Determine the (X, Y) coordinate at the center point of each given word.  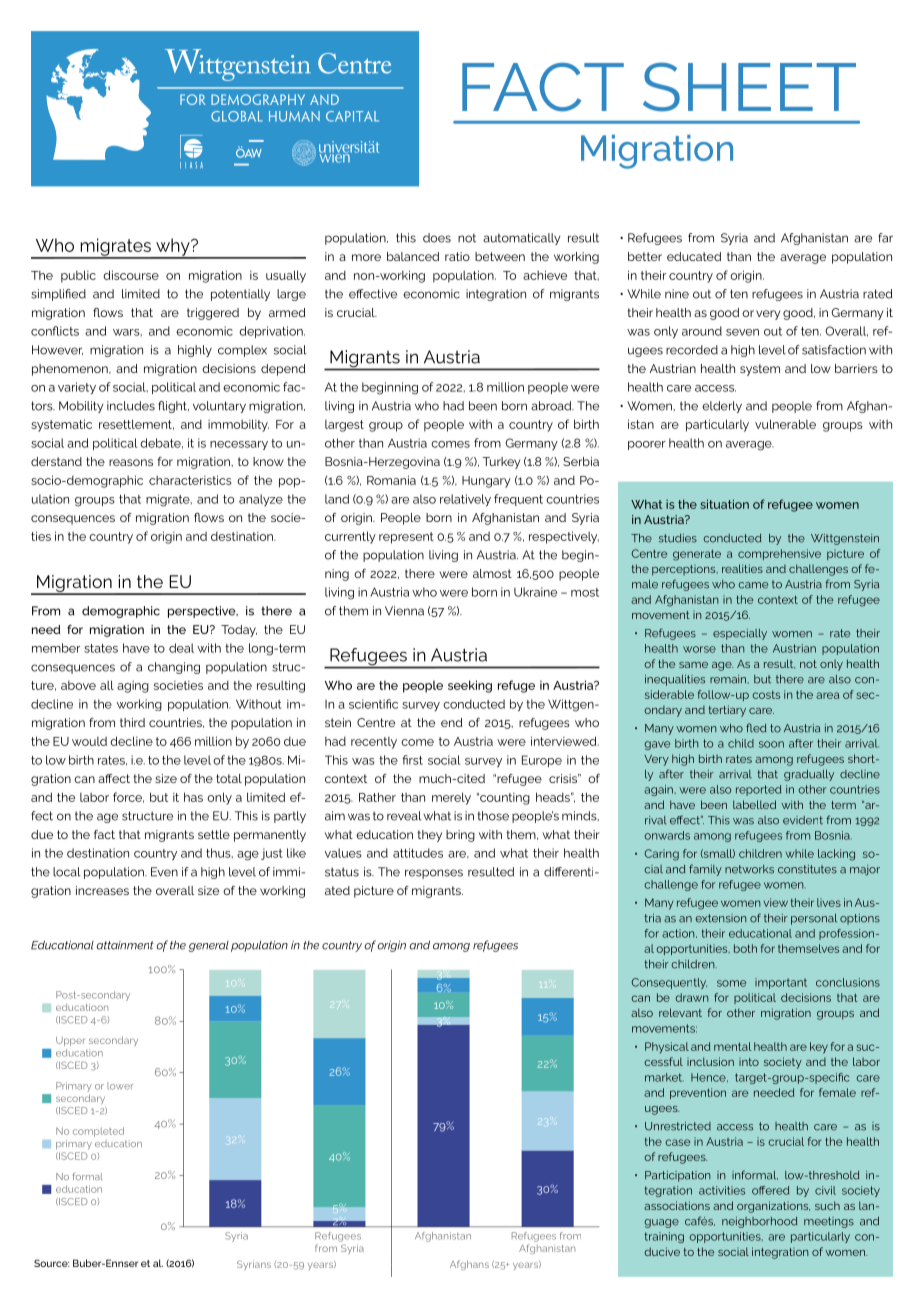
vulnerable (785, 424)
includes (131, 406)
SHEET (749, 87)
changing (174, 668)
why (173, 248)
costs (766, 695)
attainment (125, 945)
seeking (470, 686)
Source (51, 1263)
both (745, 948)
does (437, 238)
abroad (552, 406)
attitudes (418, 853)
